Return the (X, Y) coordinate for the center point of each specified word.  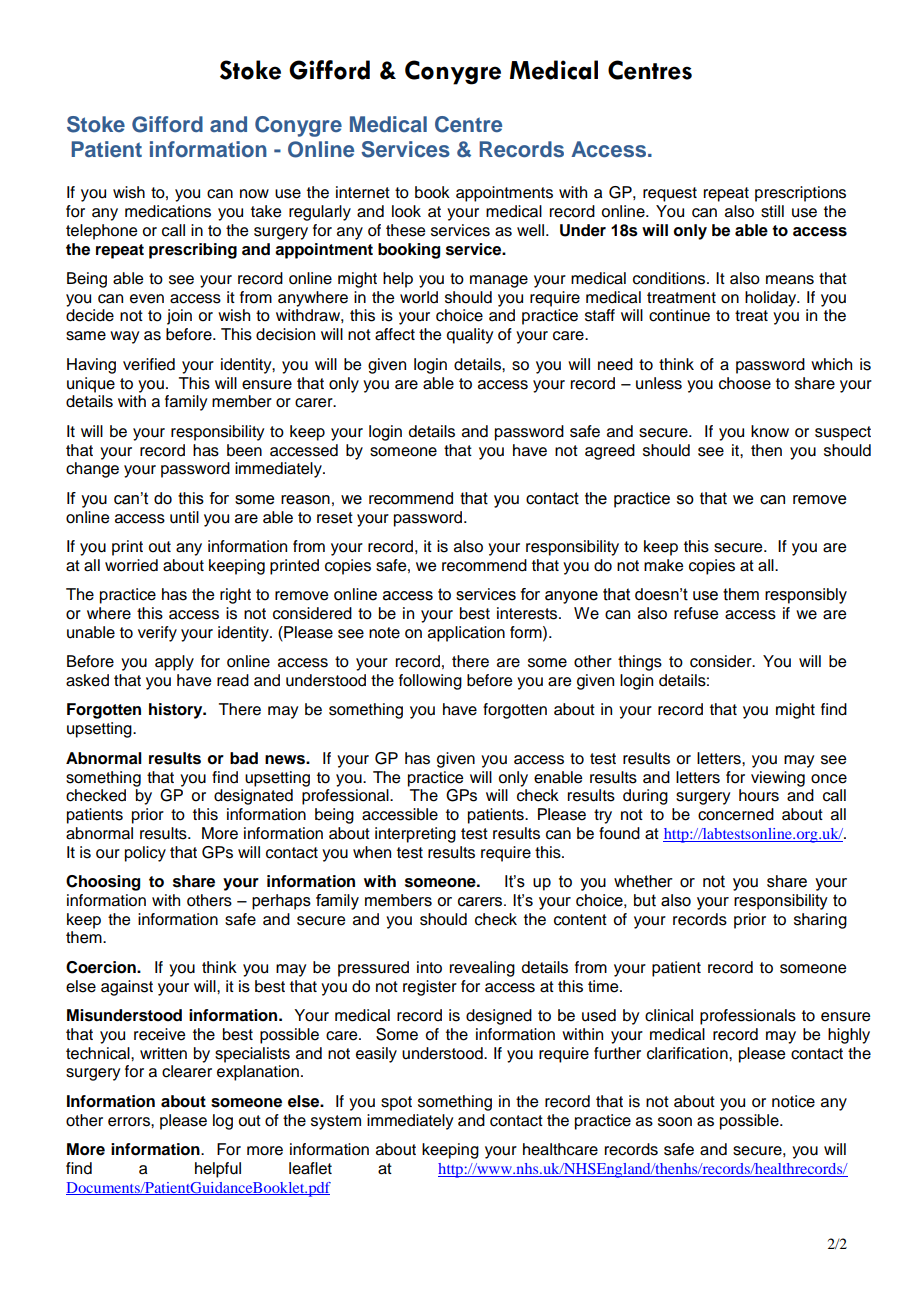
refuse (696, 613)
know (770, 431)
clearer (187, 1071)
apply (174, 663)
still (772, 211)
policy (145, 854)
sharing (820, 921)
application (466, 634)
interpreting (415, 835)
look (406, 211)
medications (168, 211)
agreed (610, 452)
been (244, 450)
